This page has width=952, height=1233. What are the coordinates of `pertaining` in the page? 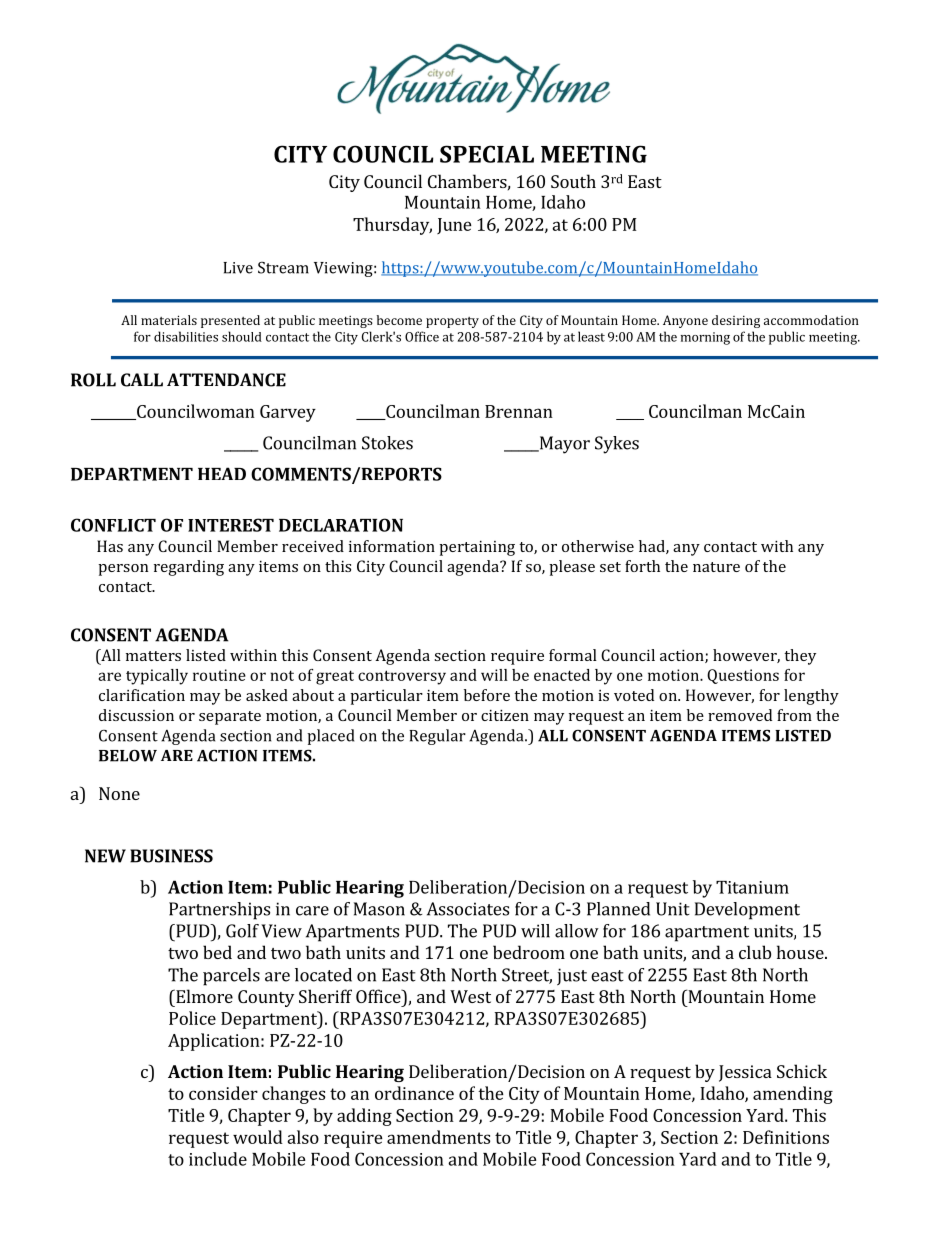 It's located at (477, 548).
